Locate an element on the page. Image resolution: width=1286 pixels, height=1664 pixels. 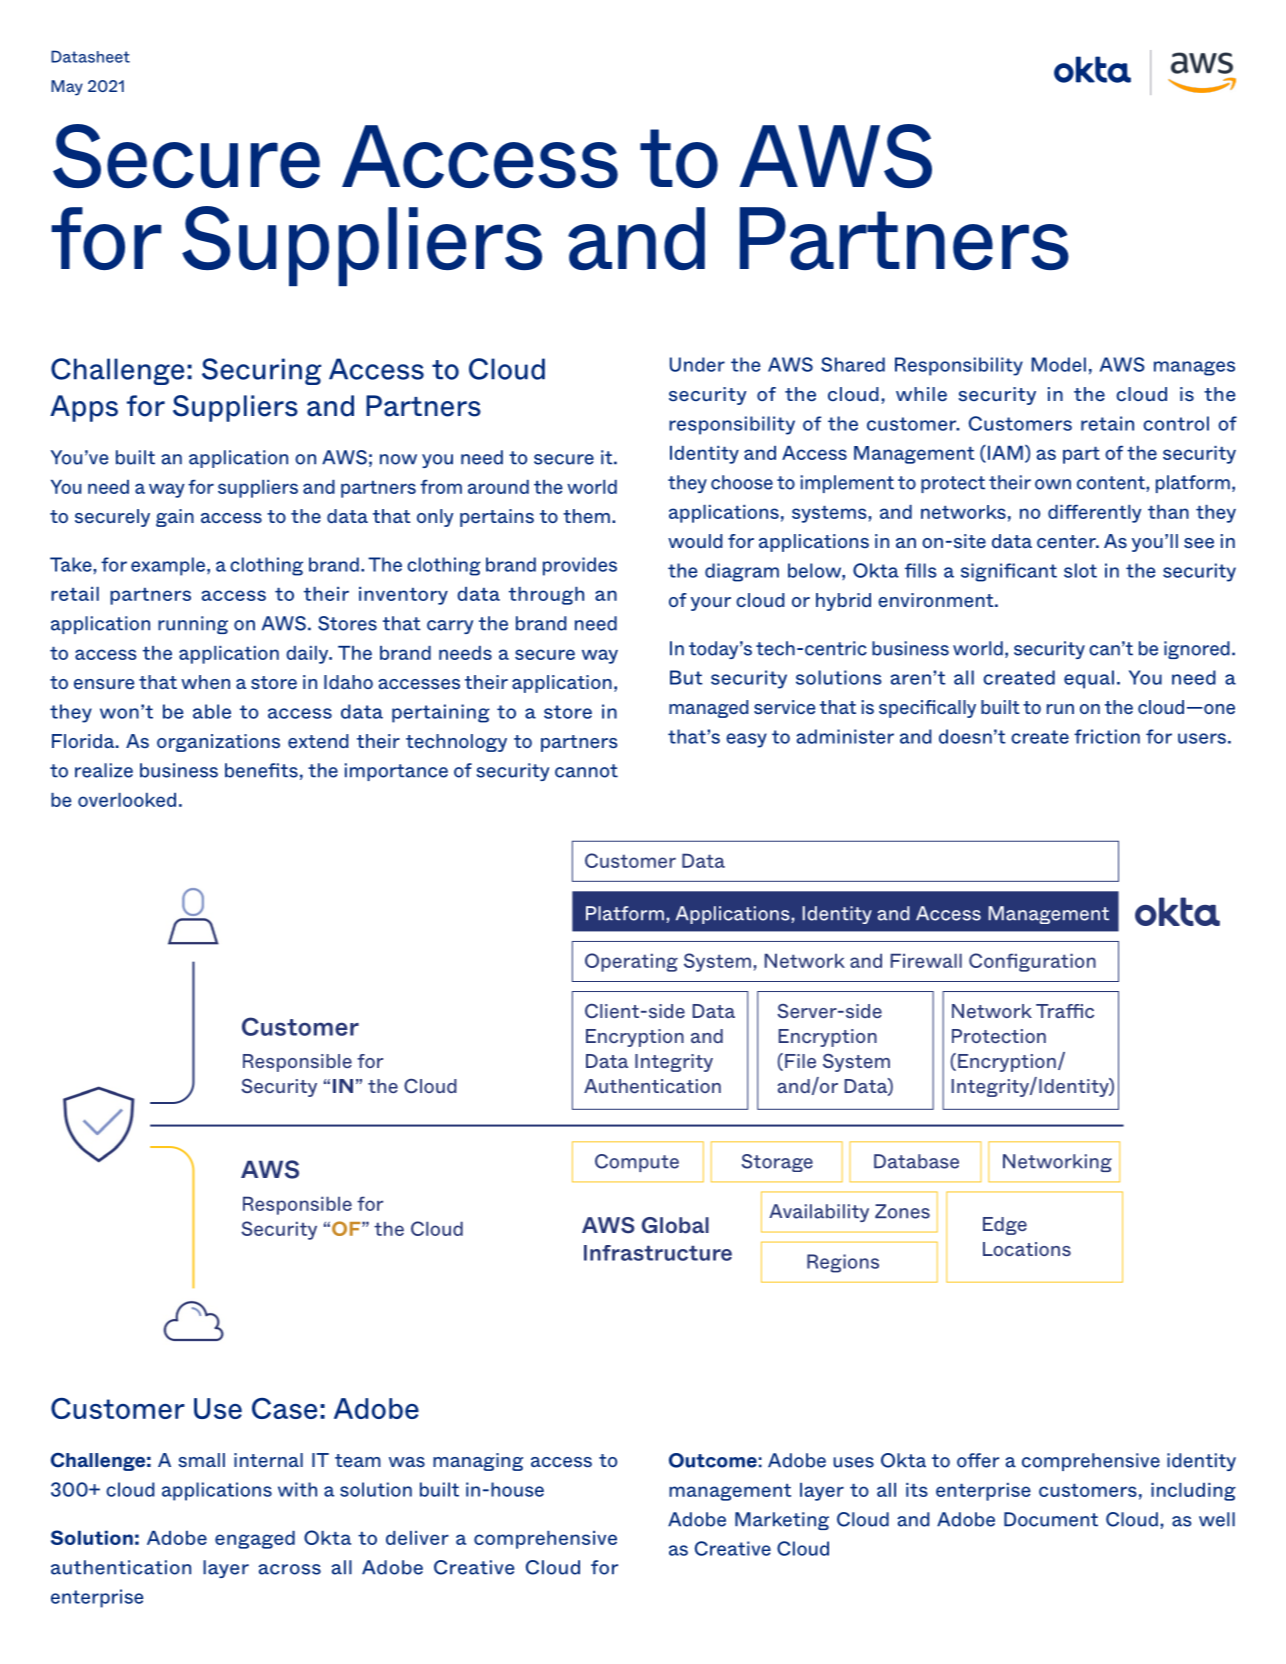
Under is located at coordinates (697, 364).
